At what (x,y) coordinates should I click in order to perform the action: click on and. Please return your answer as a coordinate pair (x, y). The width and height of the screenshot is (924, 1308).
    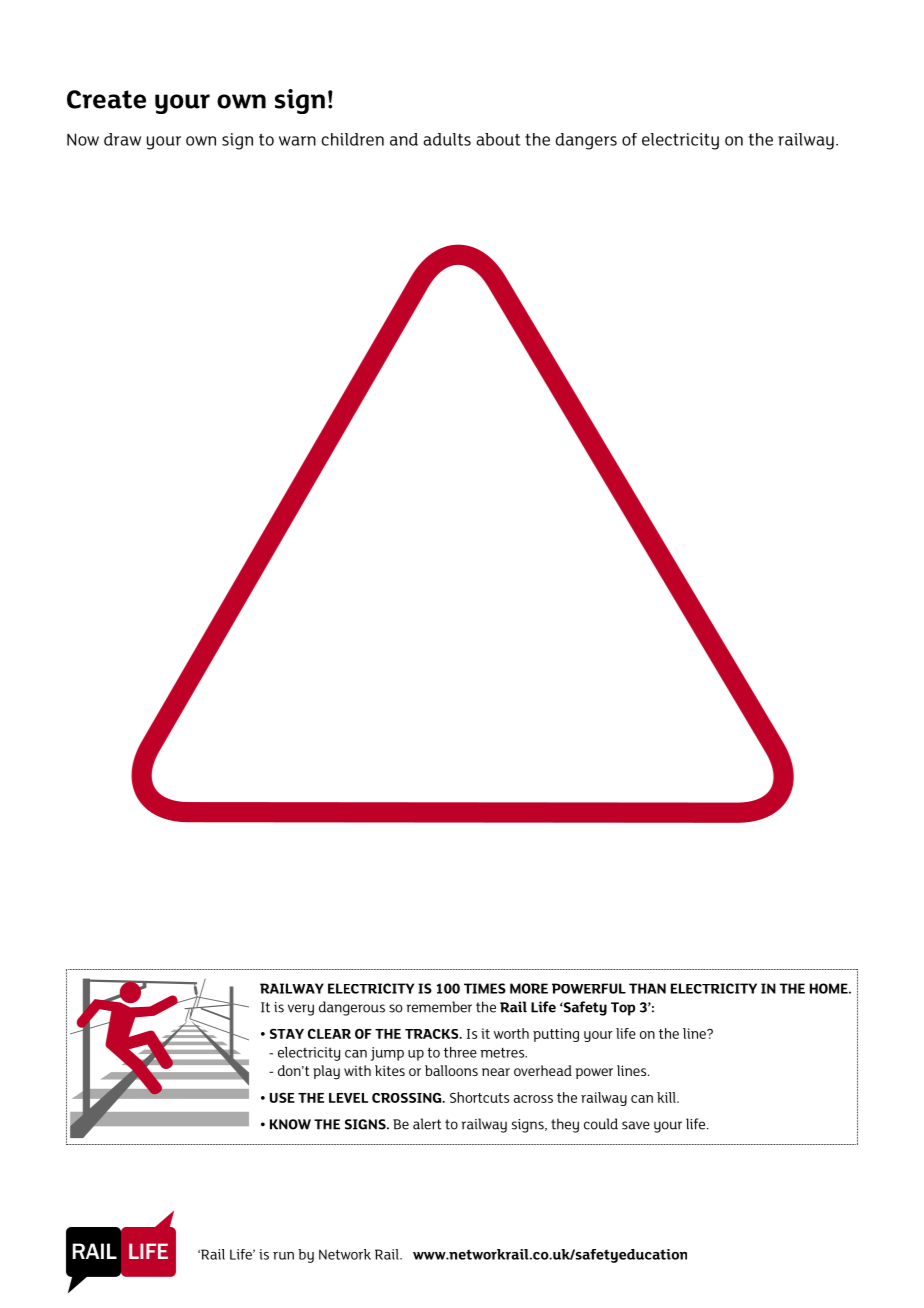
    Looking at the image, I should click on (404, 139).
